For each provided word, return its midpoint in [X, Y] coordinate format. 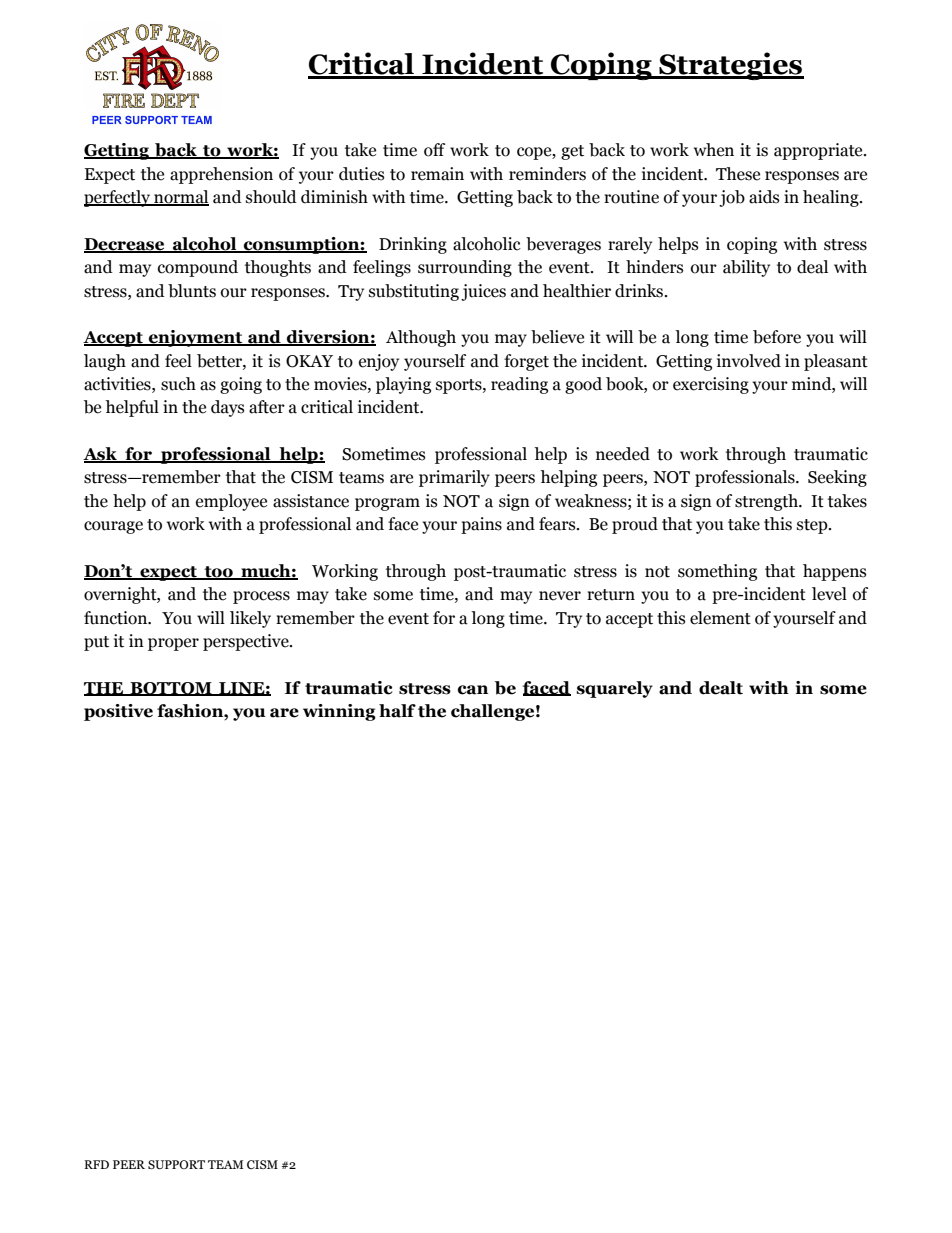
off [434, 150]
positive [118, 712]
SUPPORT [176, 1164]
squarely [614, 689]
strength [767, 502]
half [397, 711]
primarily [454, 478]
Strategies [730, 66]
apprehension [221, 175]
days [227, 408]
